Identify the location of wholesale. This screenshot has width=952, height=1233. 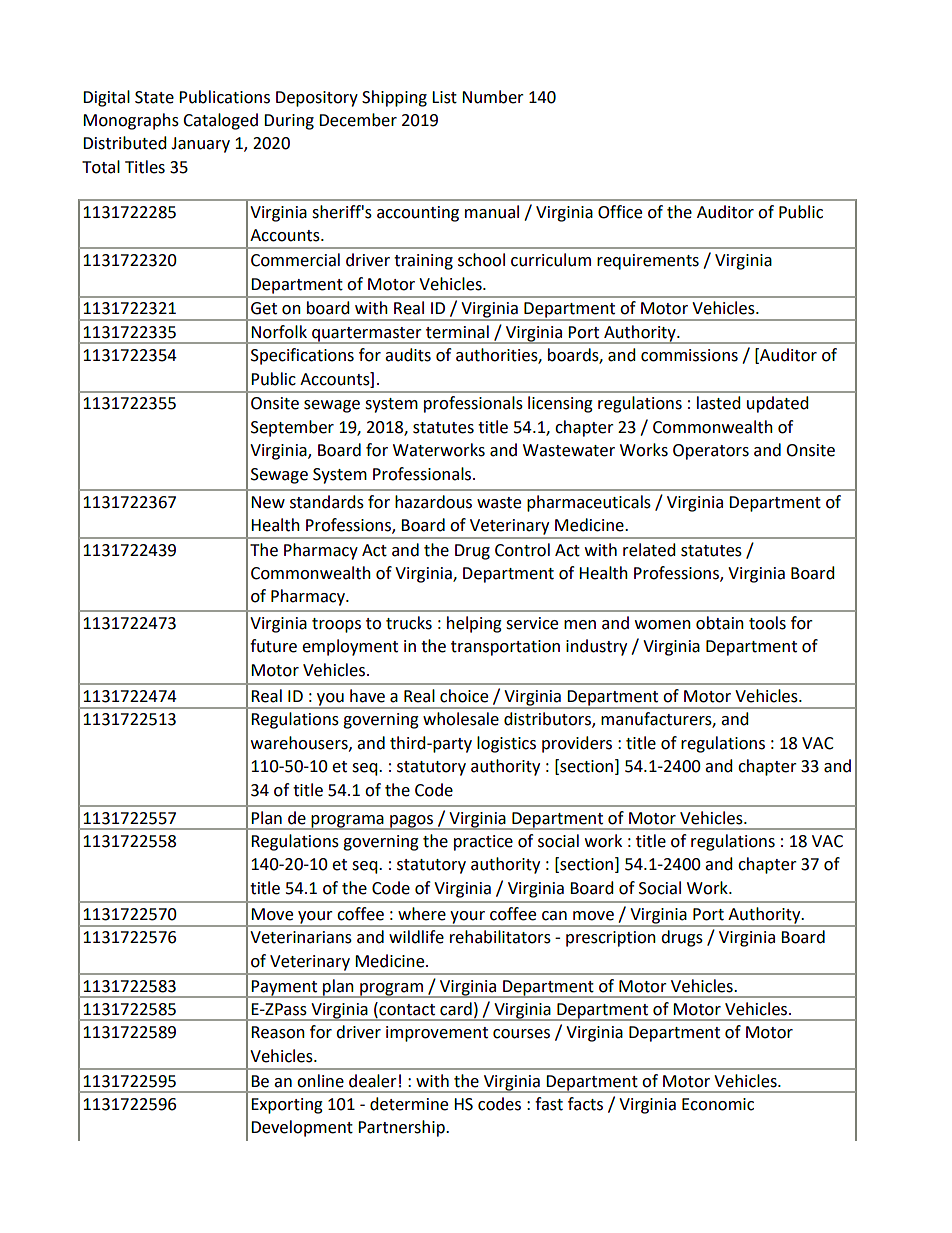
(461, 719).
